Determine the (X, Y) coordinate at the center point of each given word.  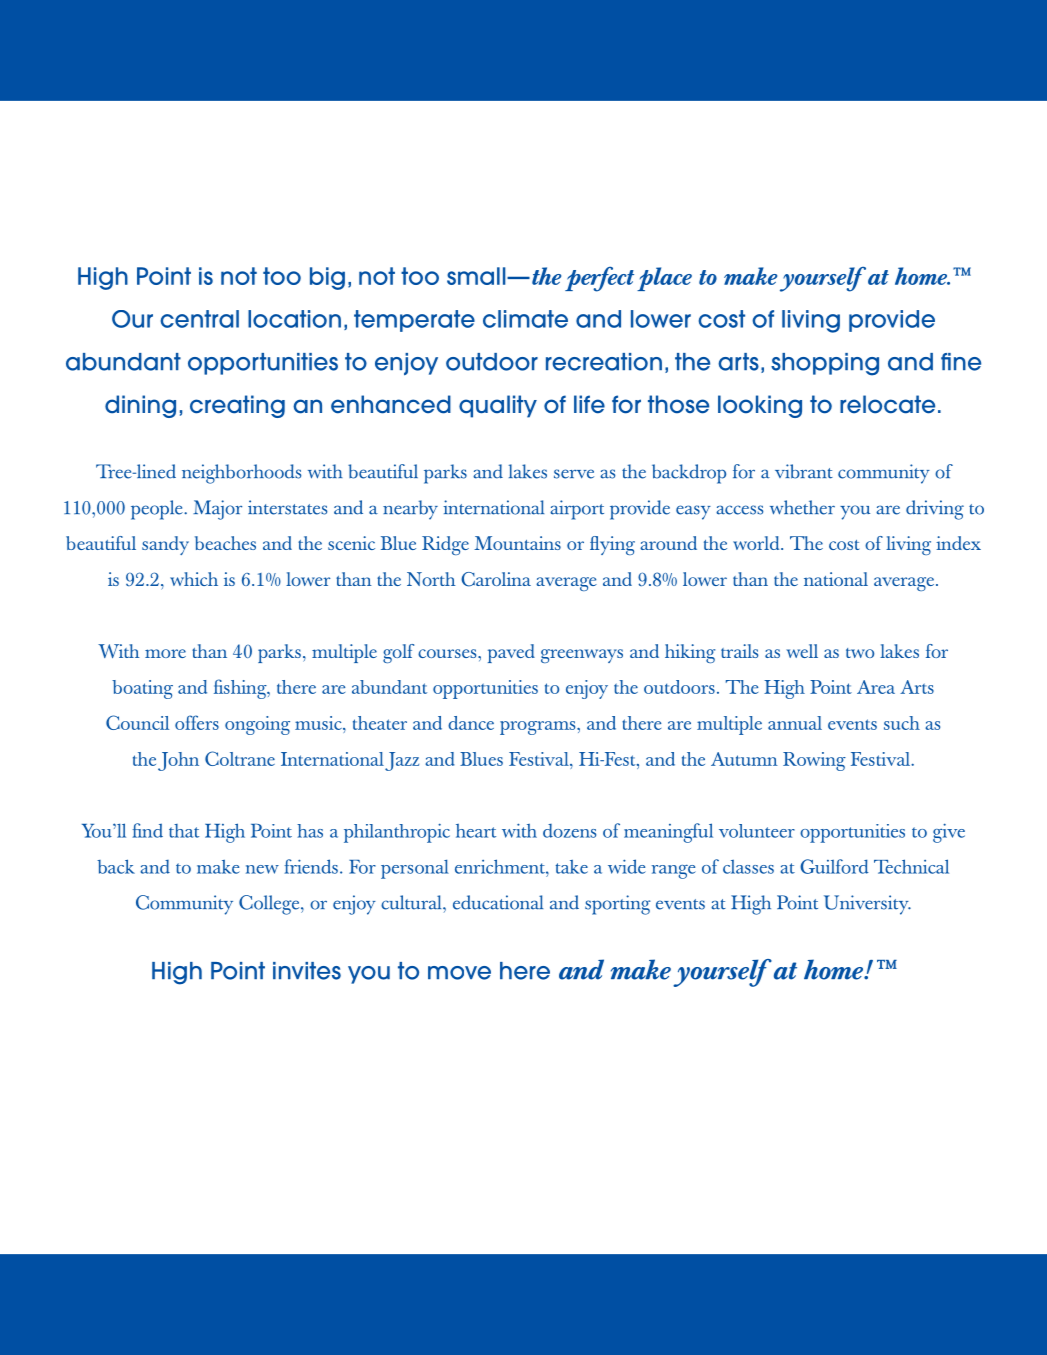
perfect (599, 279)
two (860, 653)
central (200, 319)
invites (307, 971)
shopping (825, 364)
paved (511, 653)
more (165, 653)
